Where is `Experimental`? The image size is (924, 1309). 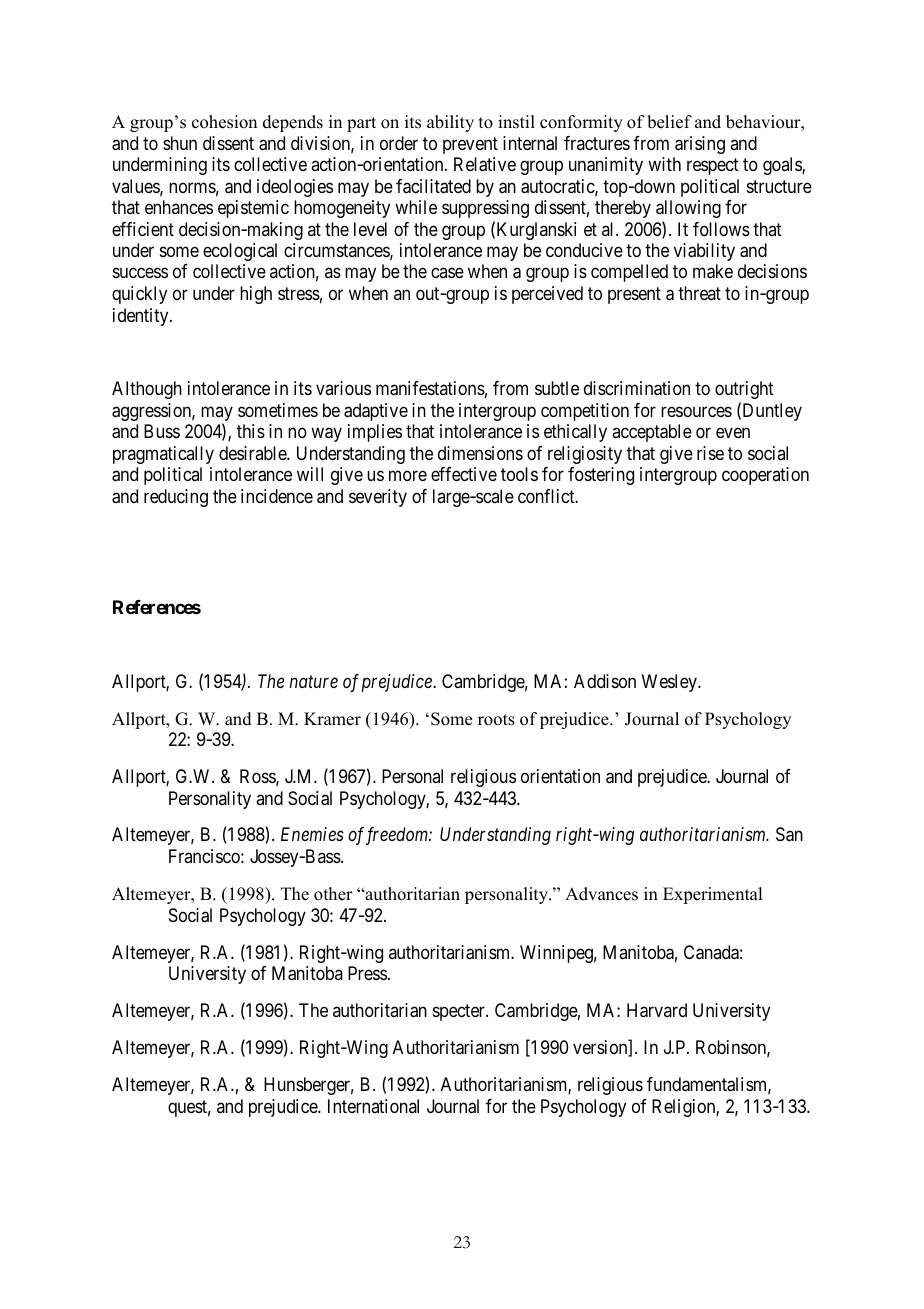 Experimental is located at coordinates (712, 895).
